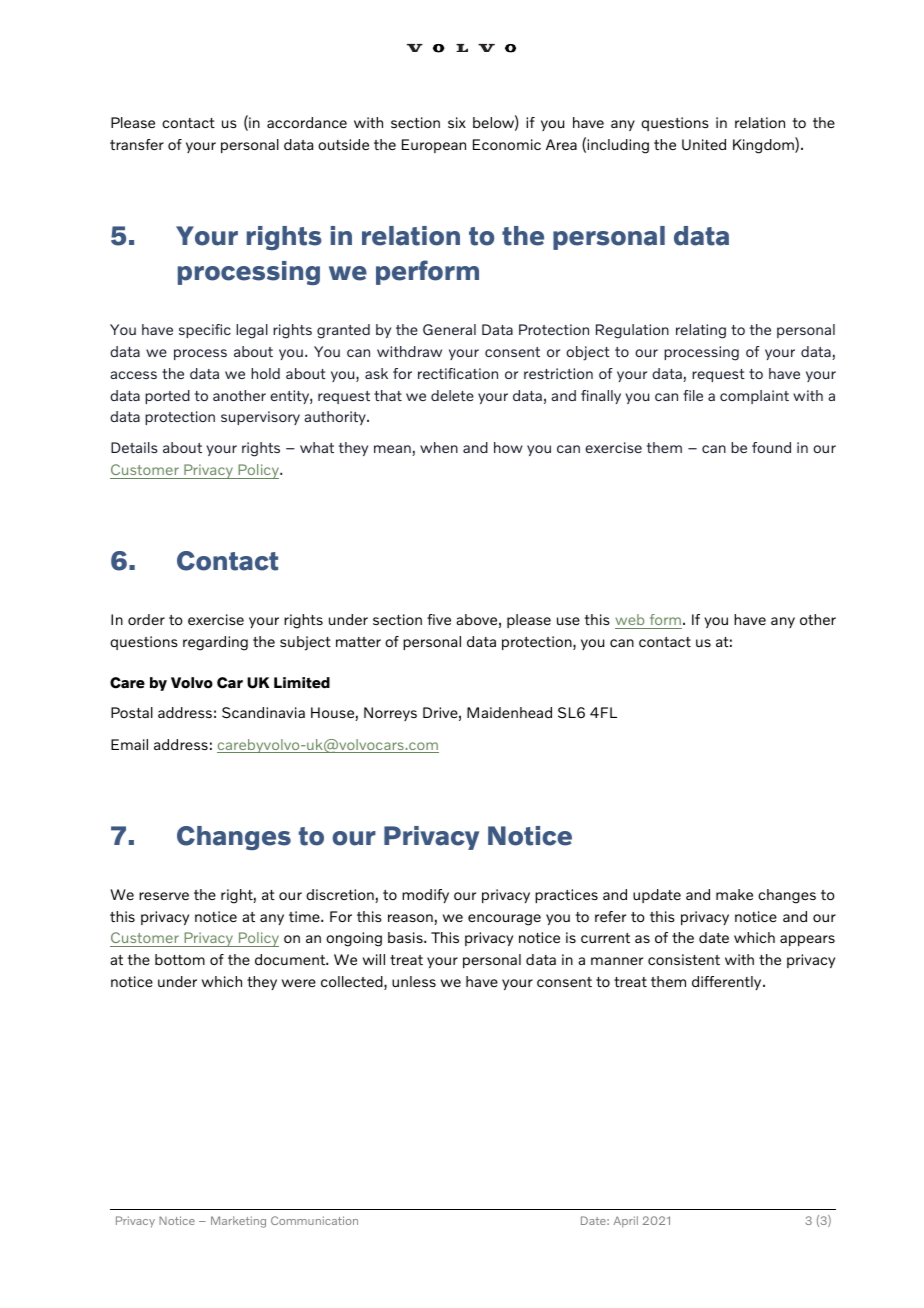 This page has height=1308, width=924. I want to click on Details, so click(134, 447).
